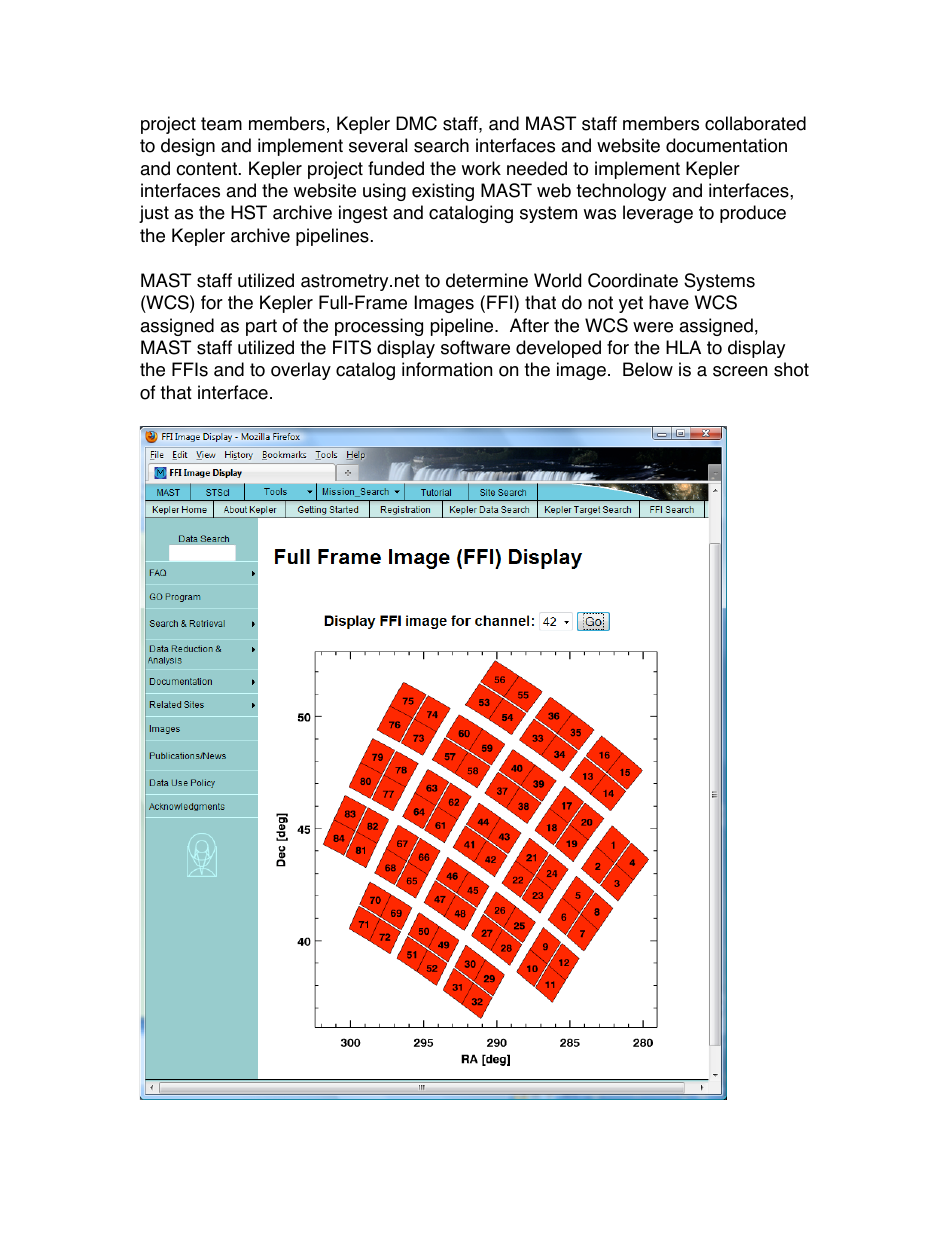 This screenshot has width=952, height=1233. What do you see at coordinates (755, 123) in the screenshot?
I see `collaborated` at bounding box center [755, 123].
